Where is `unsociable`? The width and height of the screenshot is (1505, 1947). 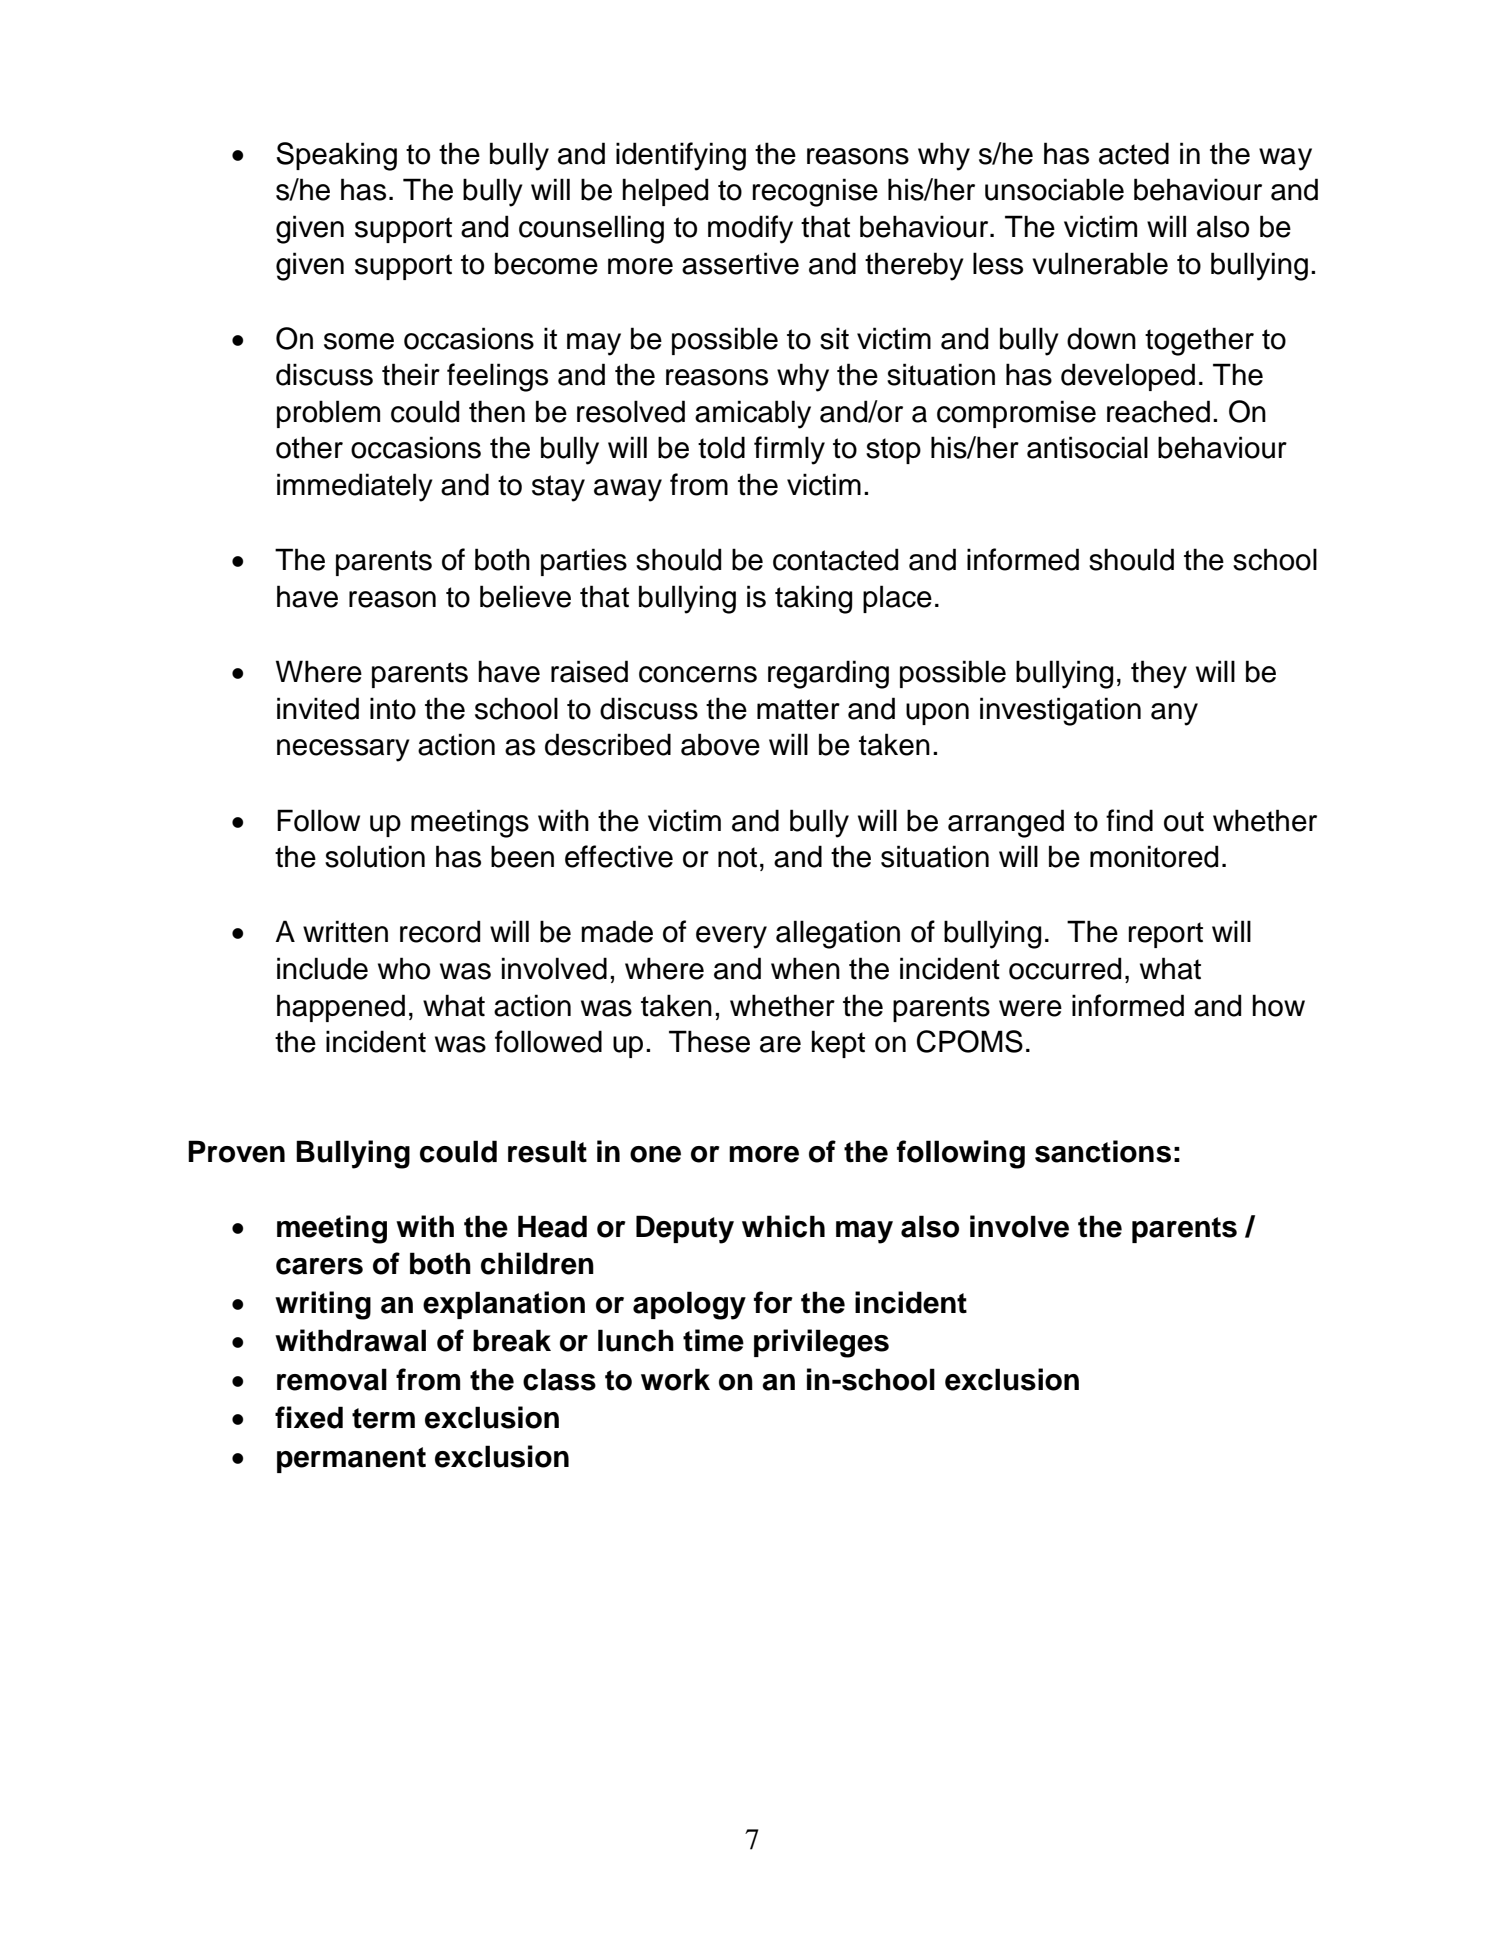 unsociable is located at coordinates (1054, 189).
